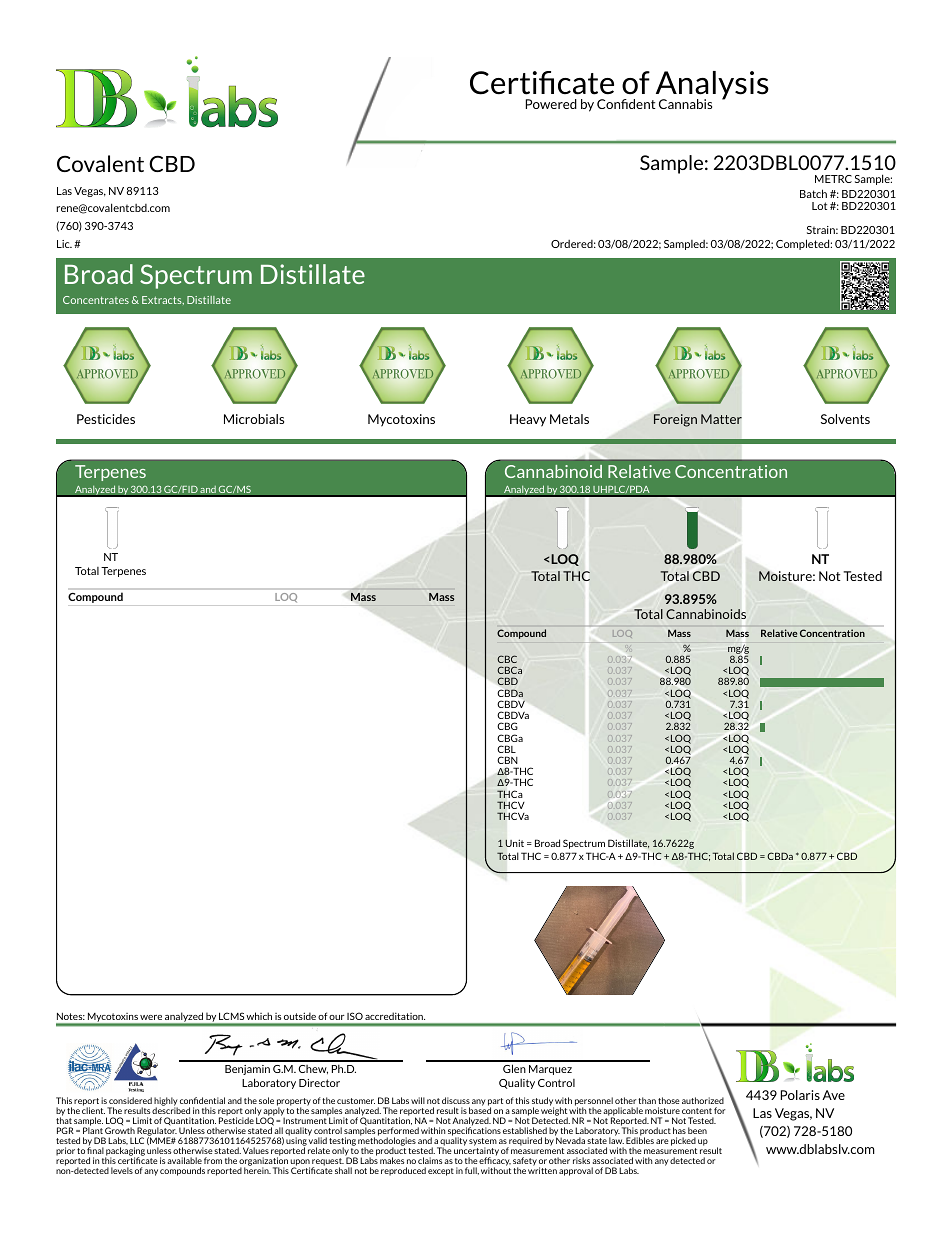  I want to click on Unit, so click(514, 843).
